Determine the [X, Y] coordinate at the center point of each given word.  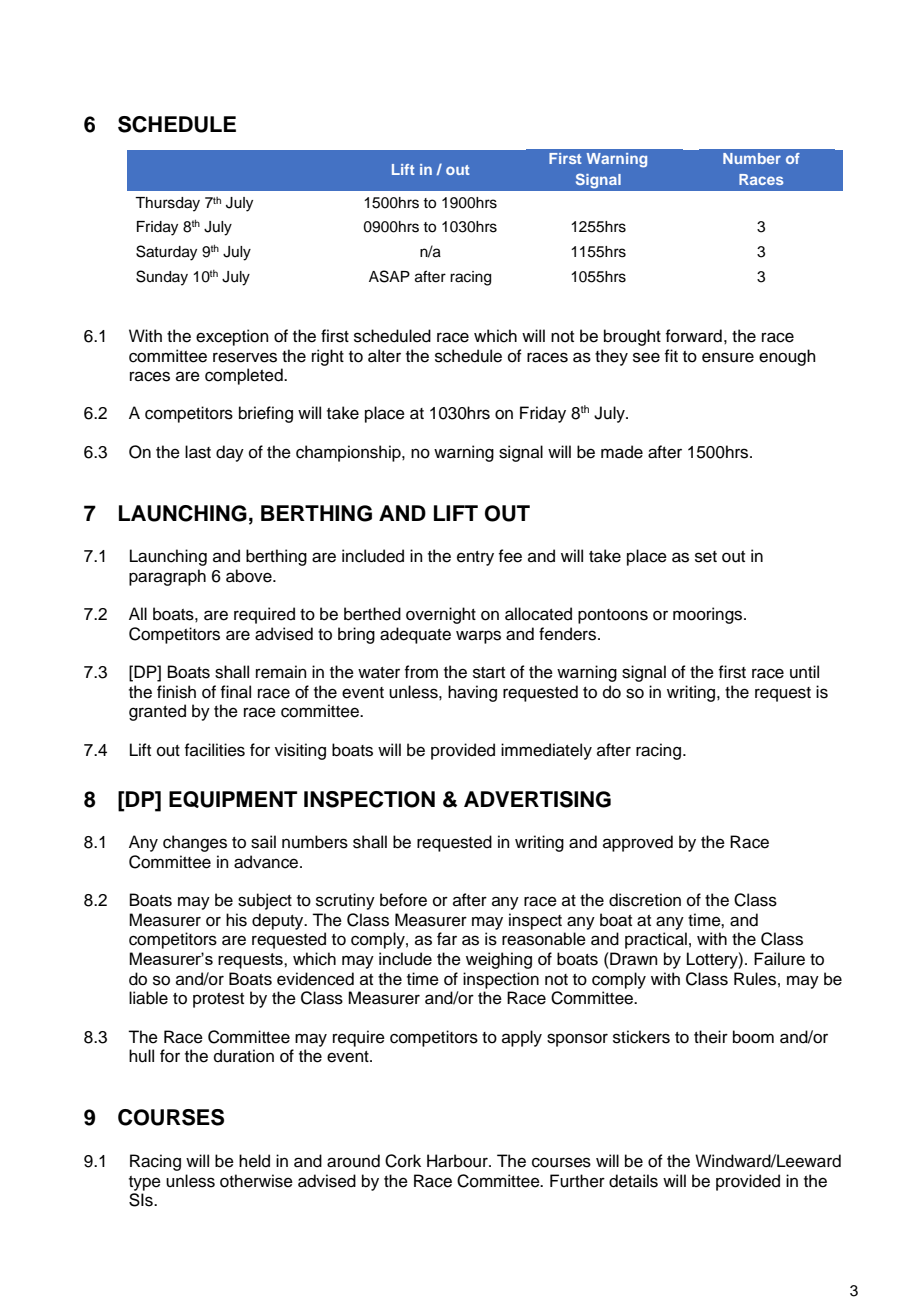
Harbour [458, 1161]
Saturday [166, 253]
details [633, 1181]
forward [693, 336]
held [254, 1161]
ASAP [389, 276]
